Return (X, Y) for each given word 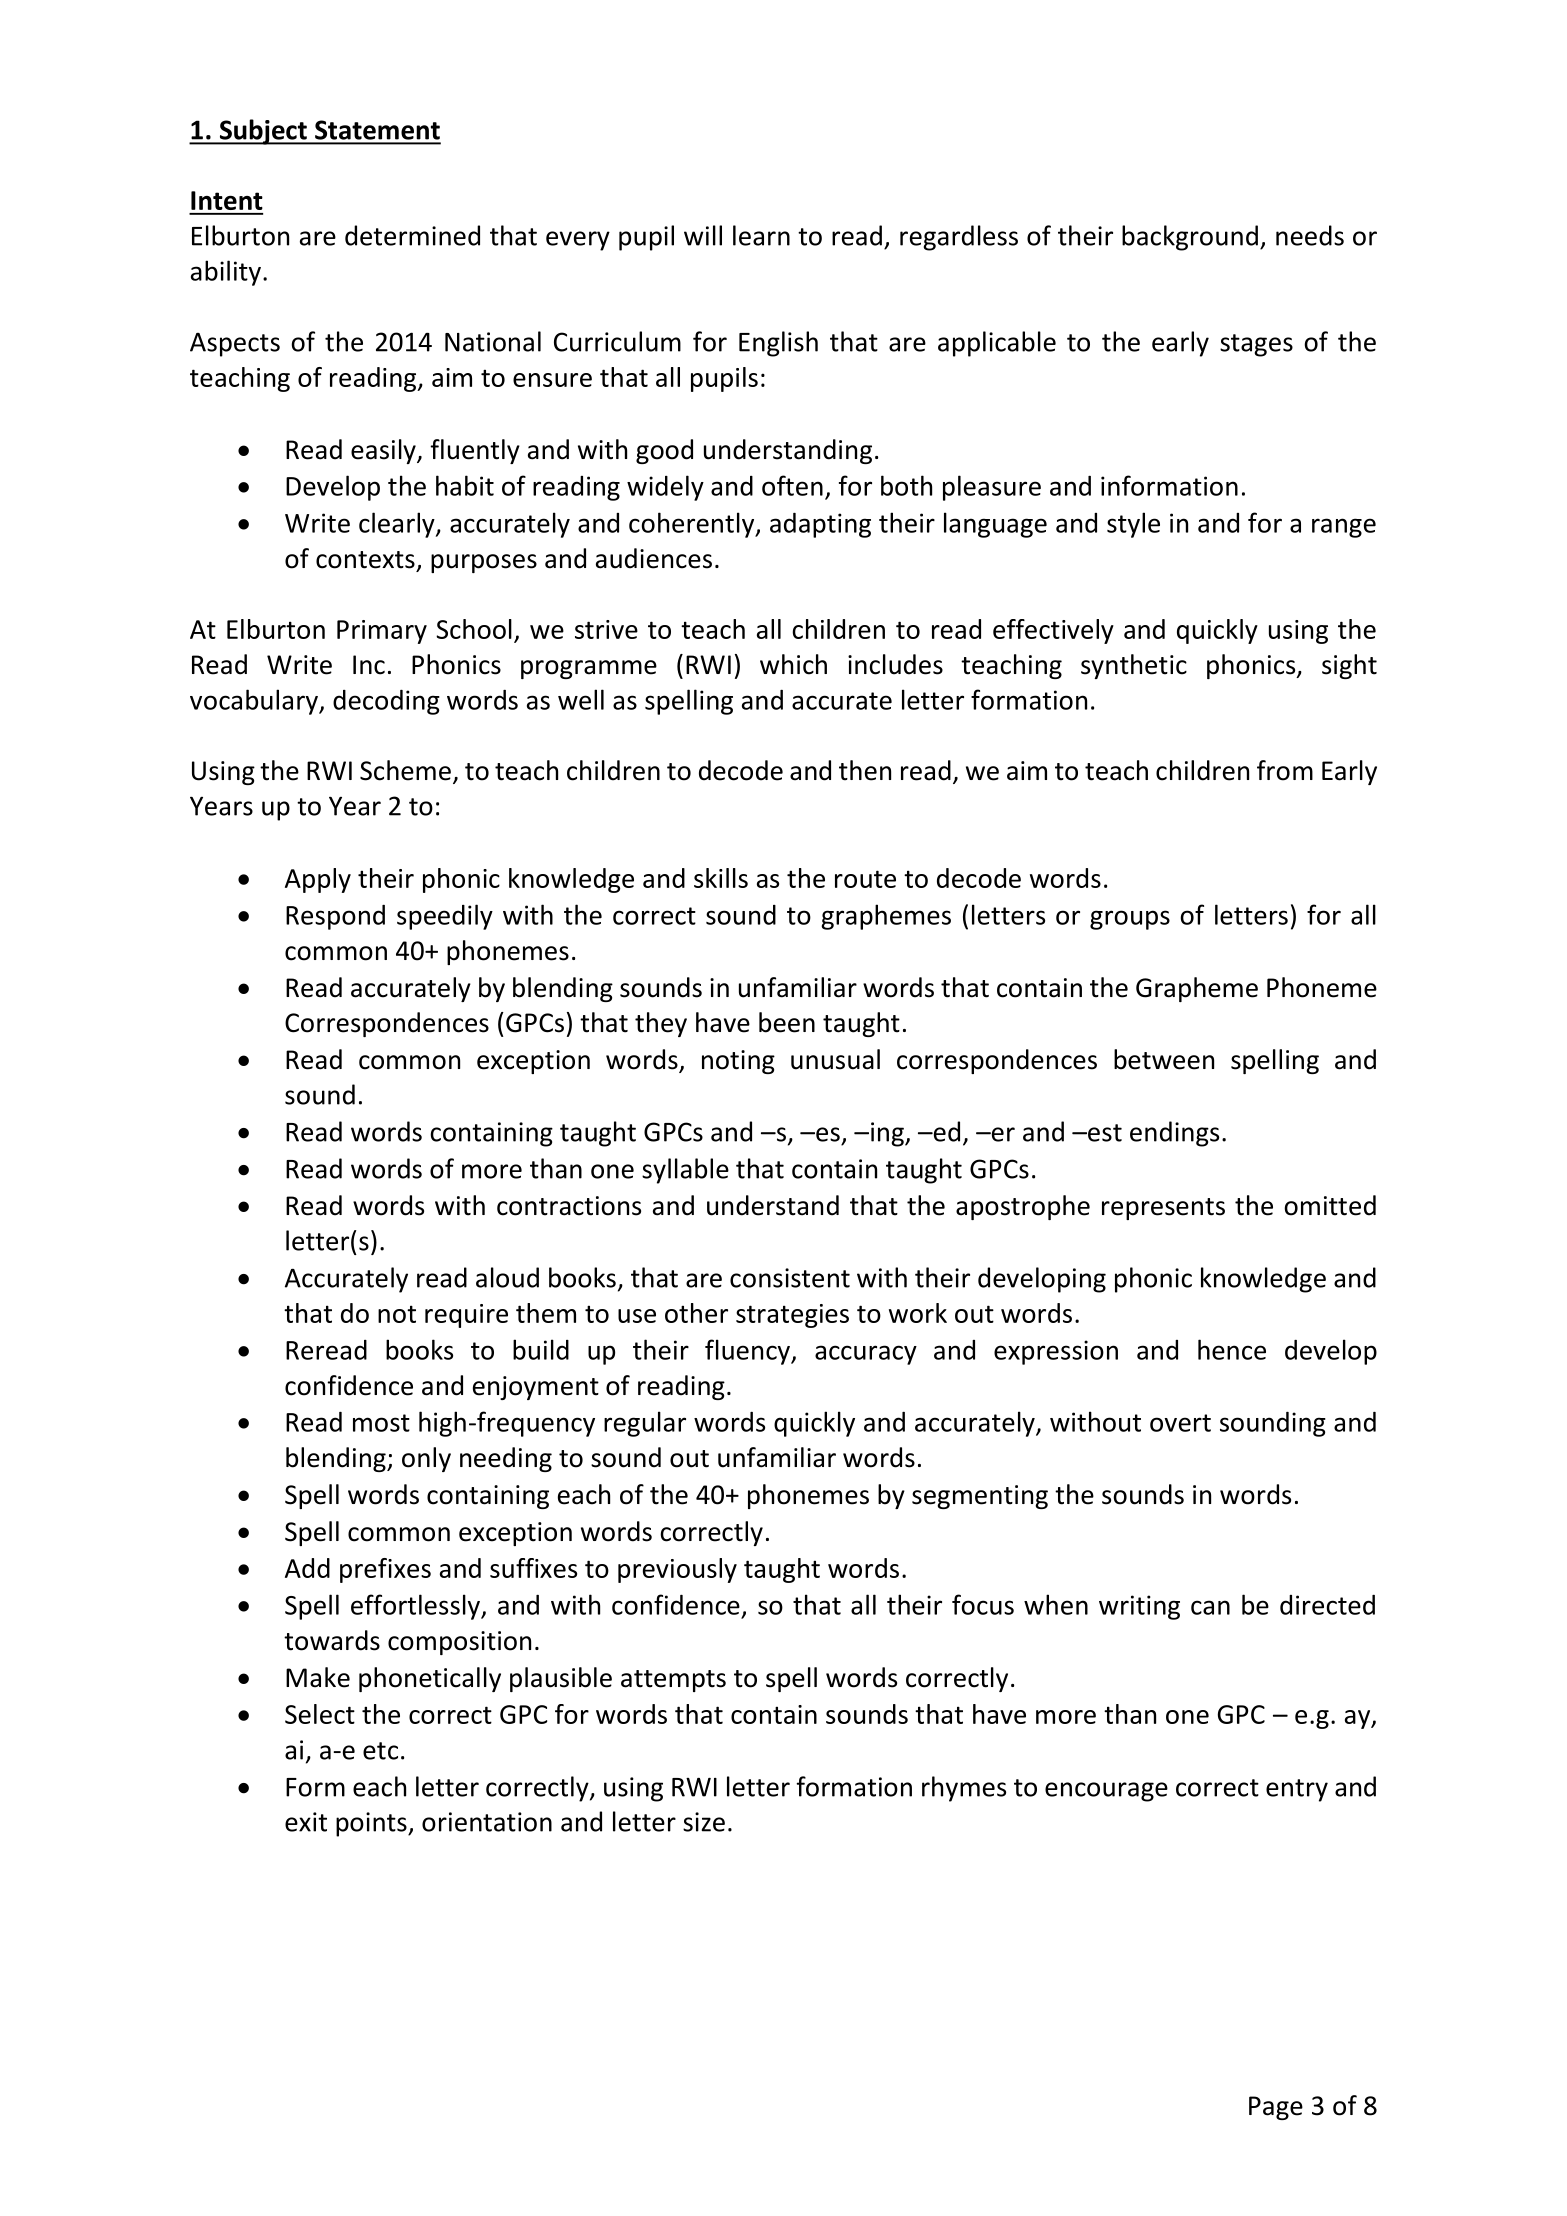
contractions (569, 1206)
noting (738, 1062)
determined (412, 235)
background (1190, 238)
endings (1174, 1134)
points (372, 1824)
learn (761, 235)
